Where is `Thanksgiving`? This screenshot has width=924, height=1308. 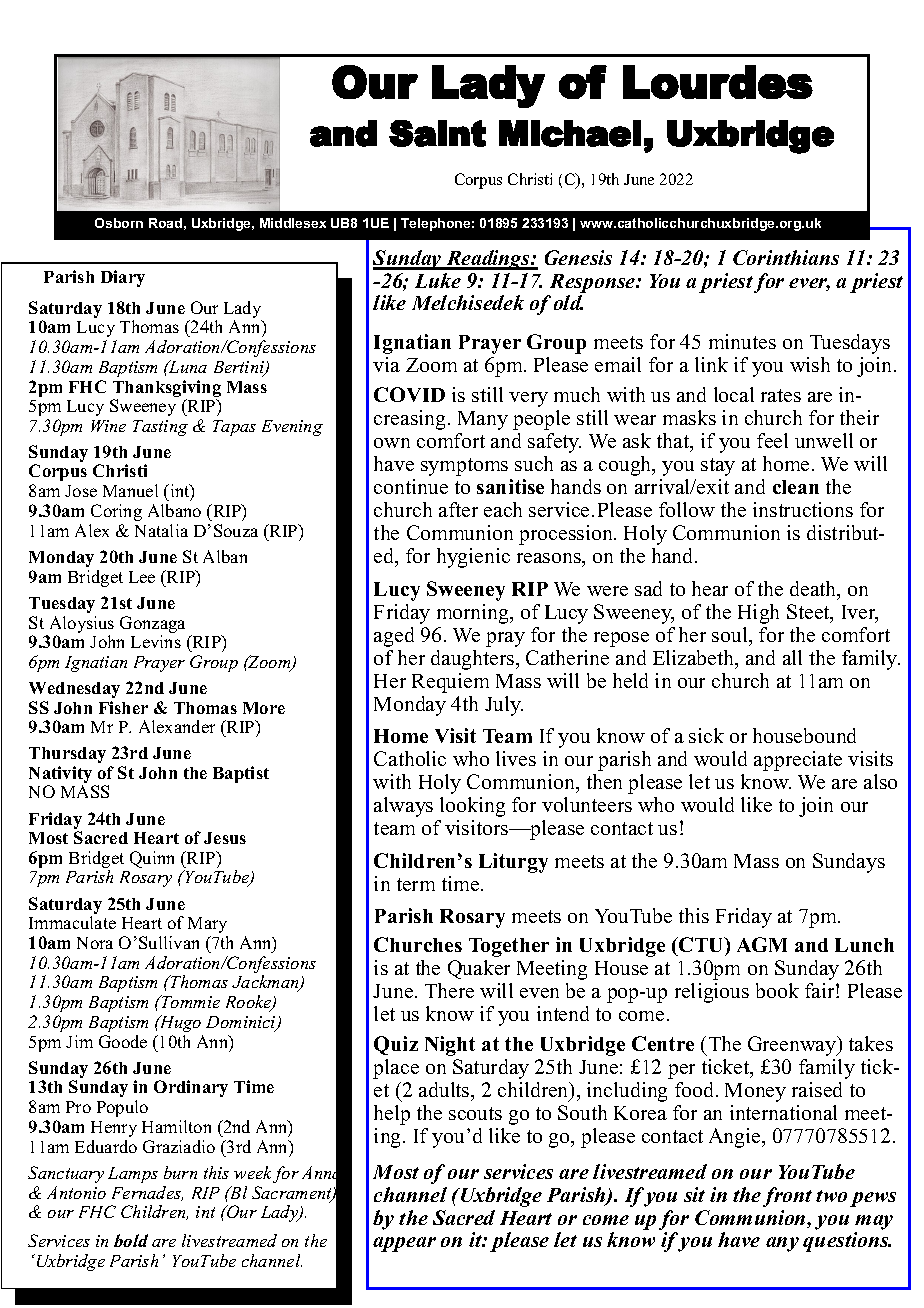 Thanksgiving is located at coordinates (167, 390).
